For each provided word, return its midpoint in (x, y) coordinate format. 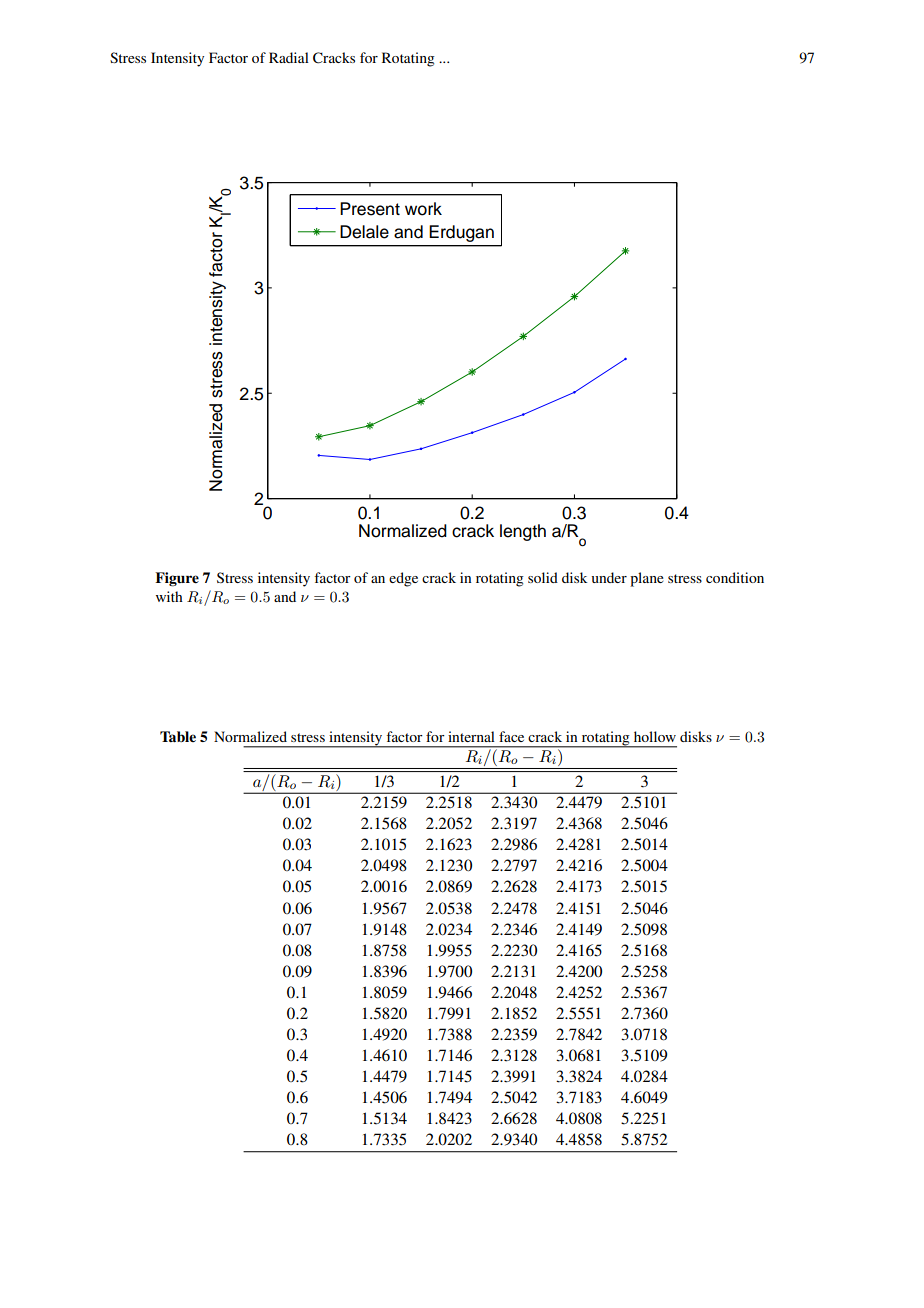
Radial (289, 57)
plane (647, 579)
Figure (177, 579)
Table (178, 736)
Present (370, 209)
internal (471, 736)
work (423, 209)
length (523, 532)
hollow (655, 736)
